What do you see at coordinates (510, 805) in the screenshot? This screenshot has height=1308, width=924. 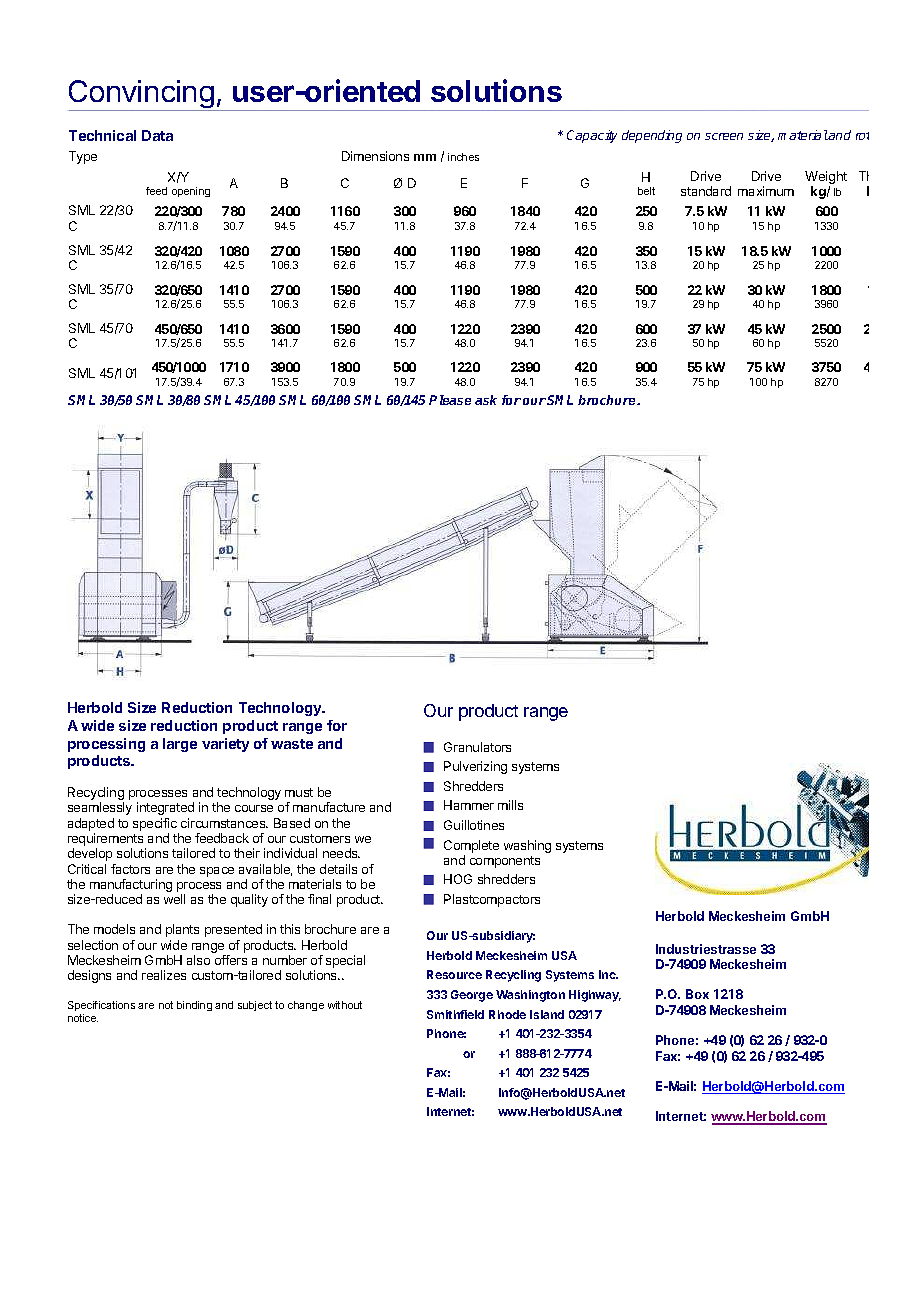 I see `mills` at bounding box center [510, 805].
